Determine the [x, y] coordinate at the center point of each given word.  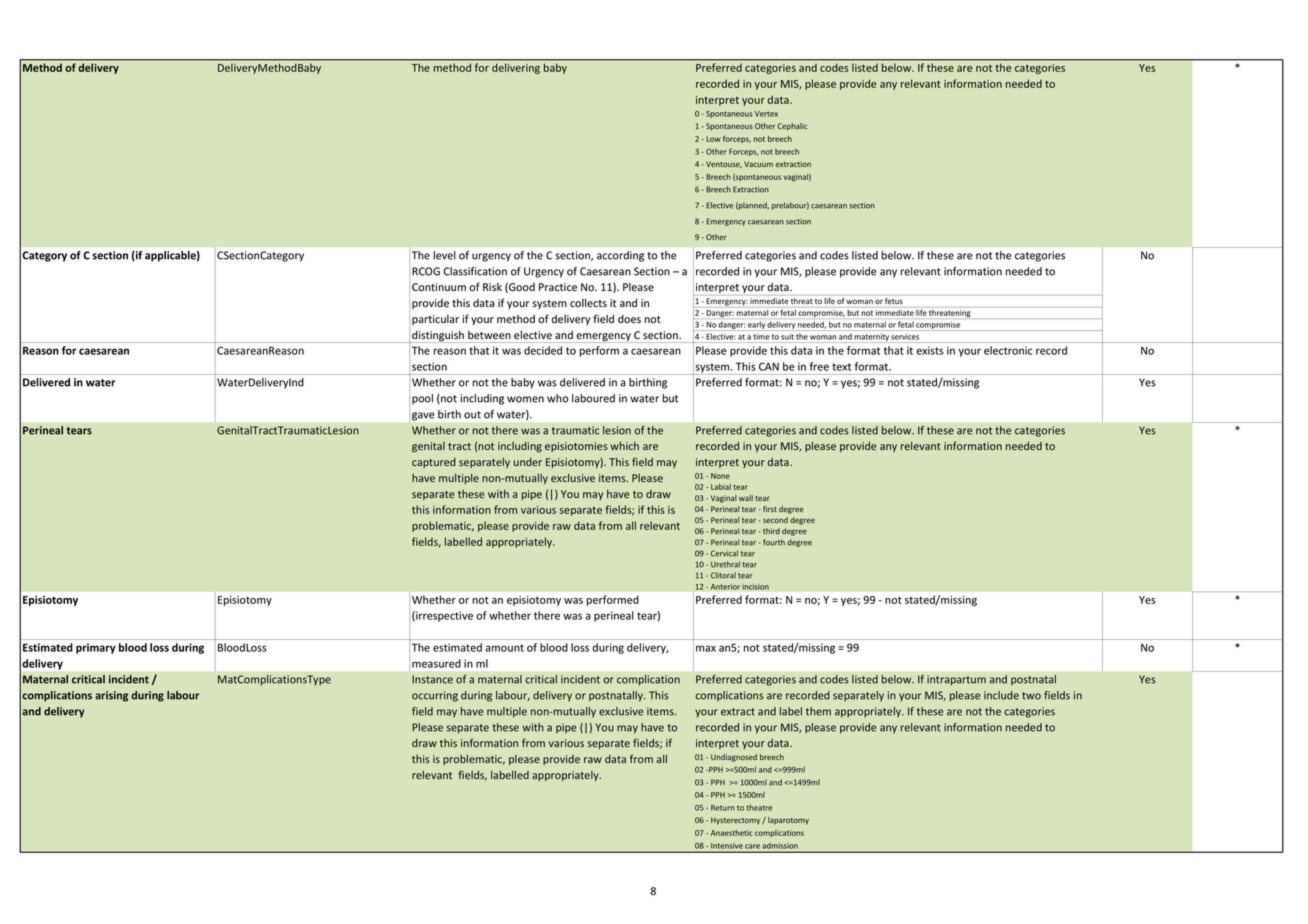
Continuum [439, 287]
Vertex [766, 114]
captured [434, 463]
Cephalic [792, 127]
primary [96, 648]
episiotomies [576, 447]
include [1001, 695]
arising [111, 696]
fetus [894, 301]
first [770, 509]
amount [505, 648]
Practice [558, 287]
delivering [516, 67]
